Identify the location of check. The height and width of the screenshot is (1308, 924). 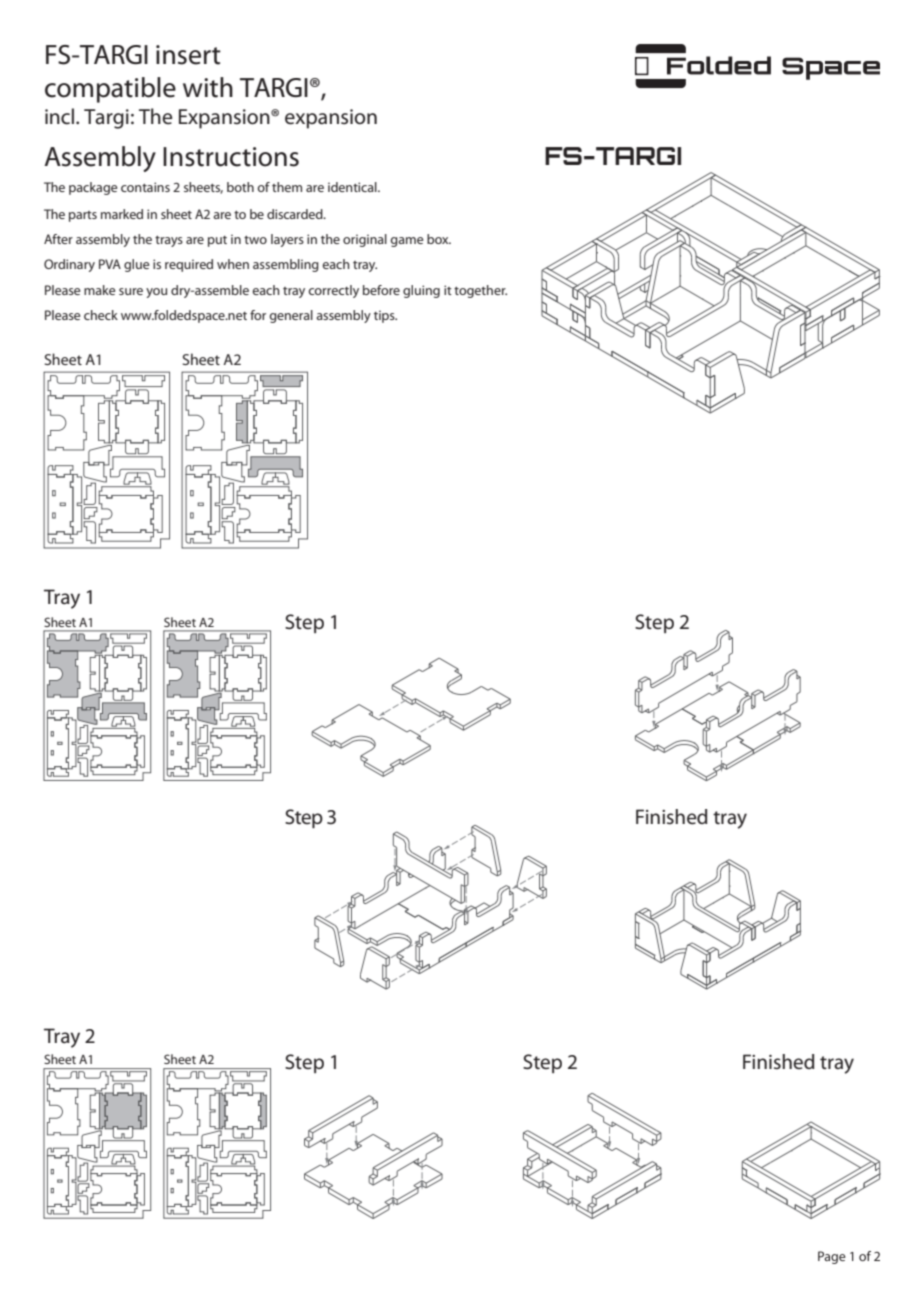
(101, 315).
